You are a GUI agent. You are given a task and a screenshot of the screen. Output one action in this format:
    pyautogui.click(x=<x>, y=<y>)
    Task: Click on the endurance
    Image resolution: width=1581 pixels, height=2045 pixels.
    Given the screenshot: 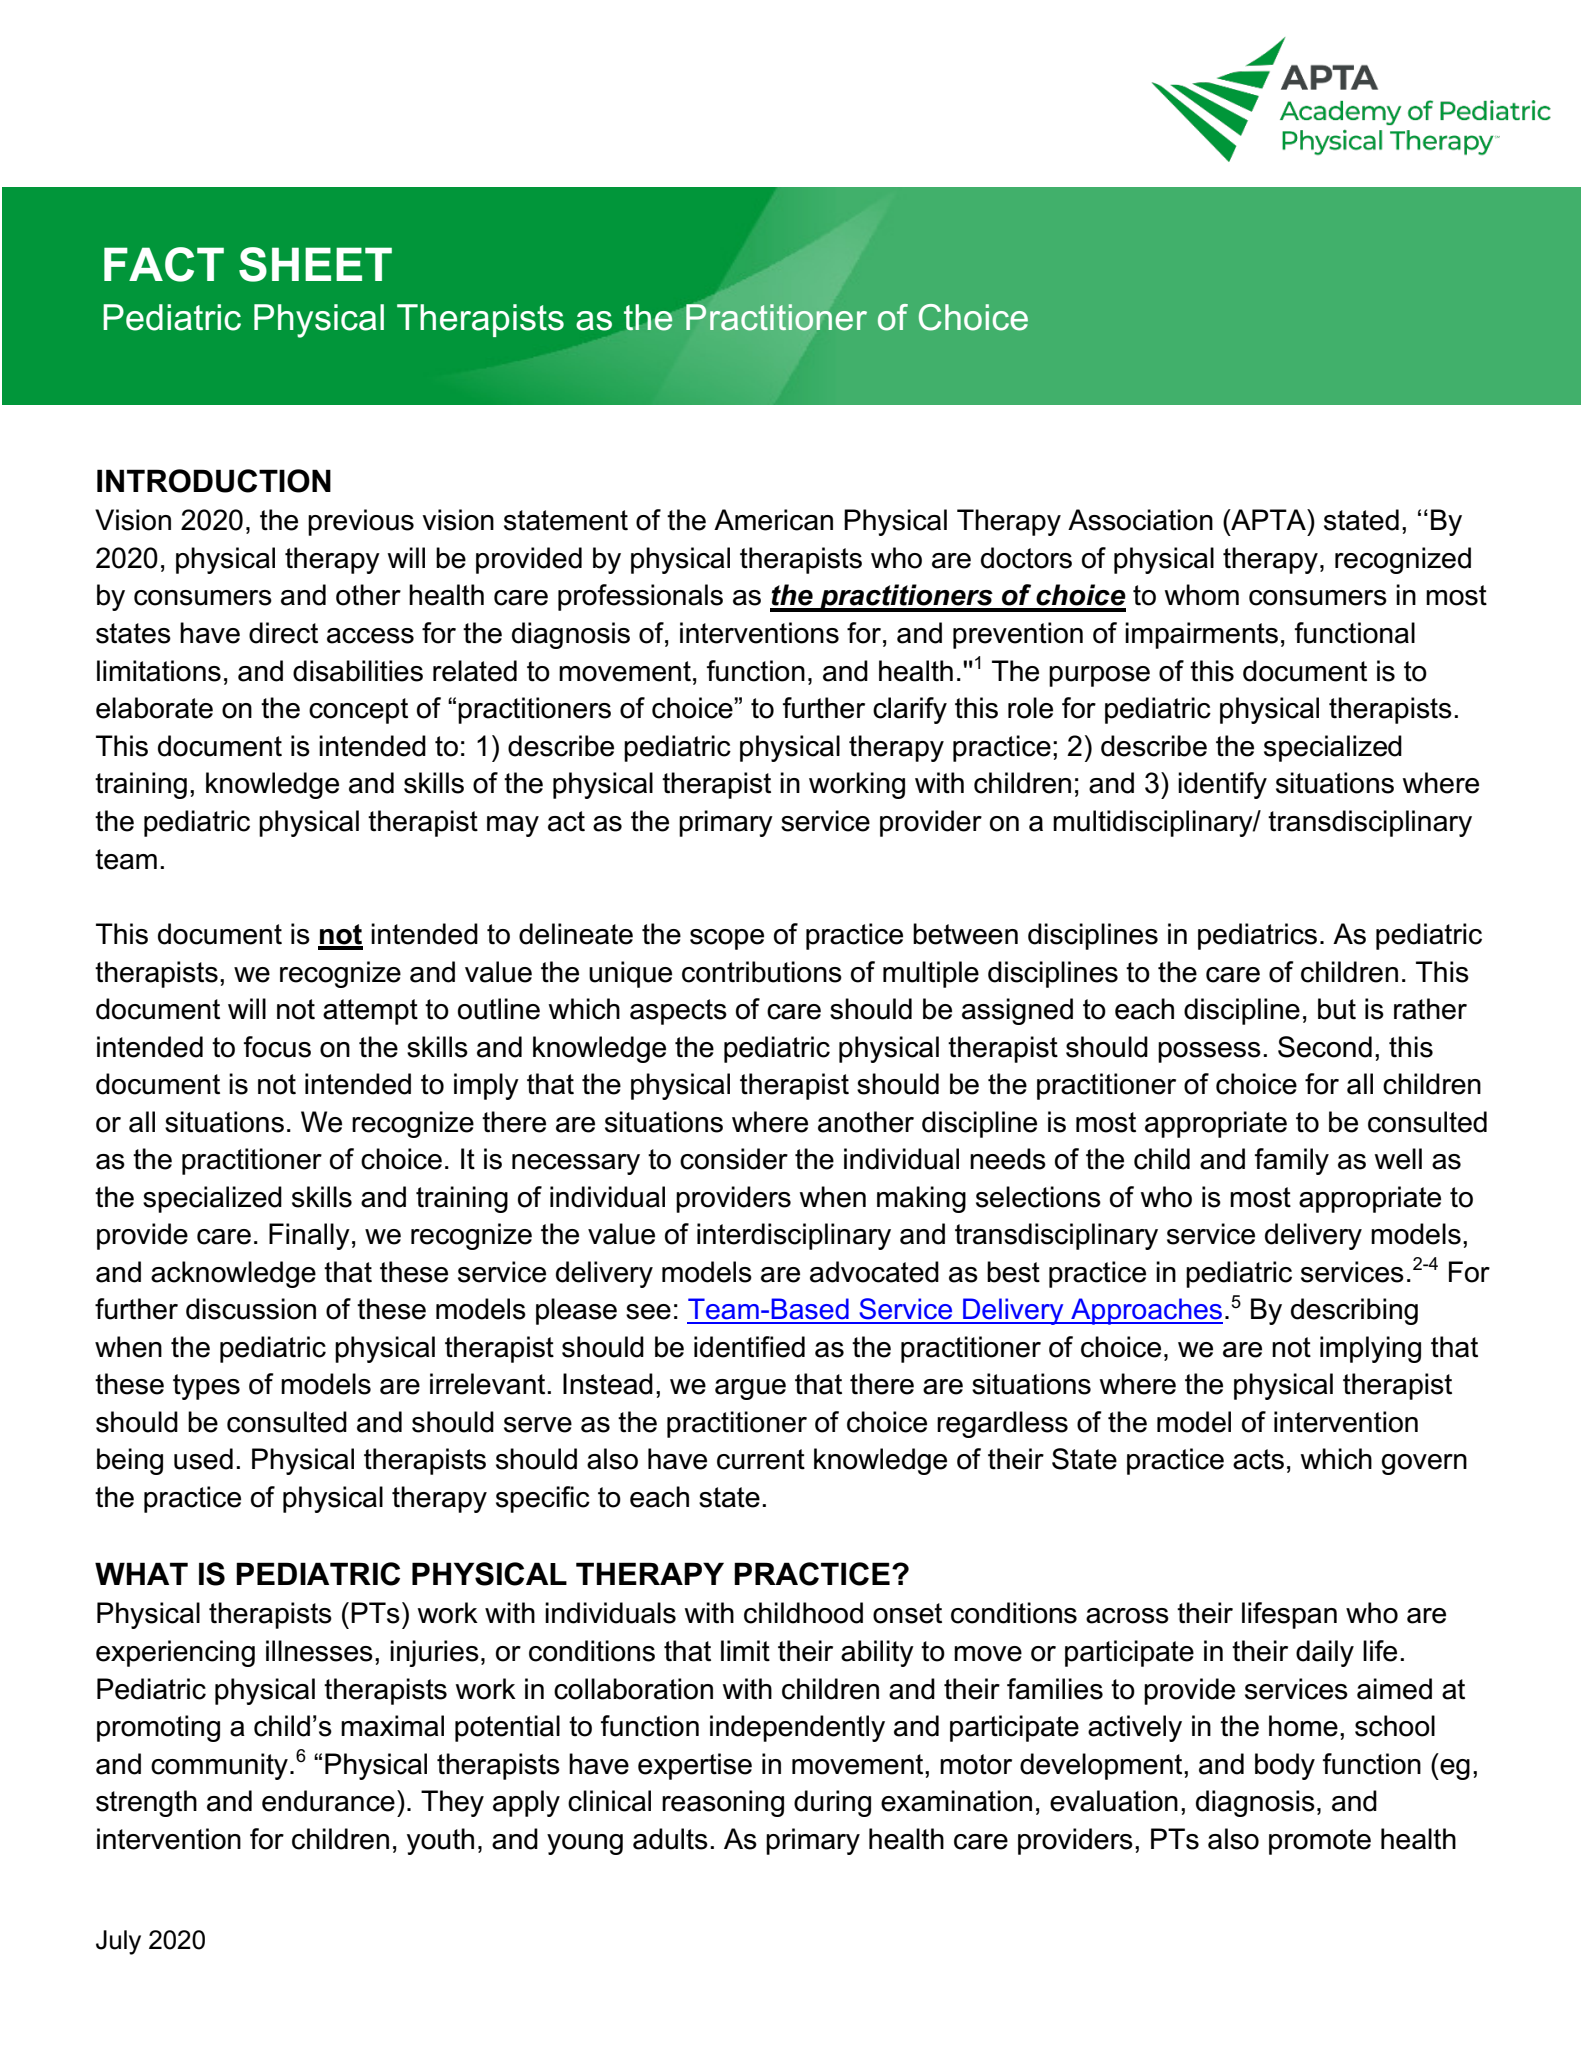 What is the action you would take?
    pyautogui.click(x=328, y=1801)
